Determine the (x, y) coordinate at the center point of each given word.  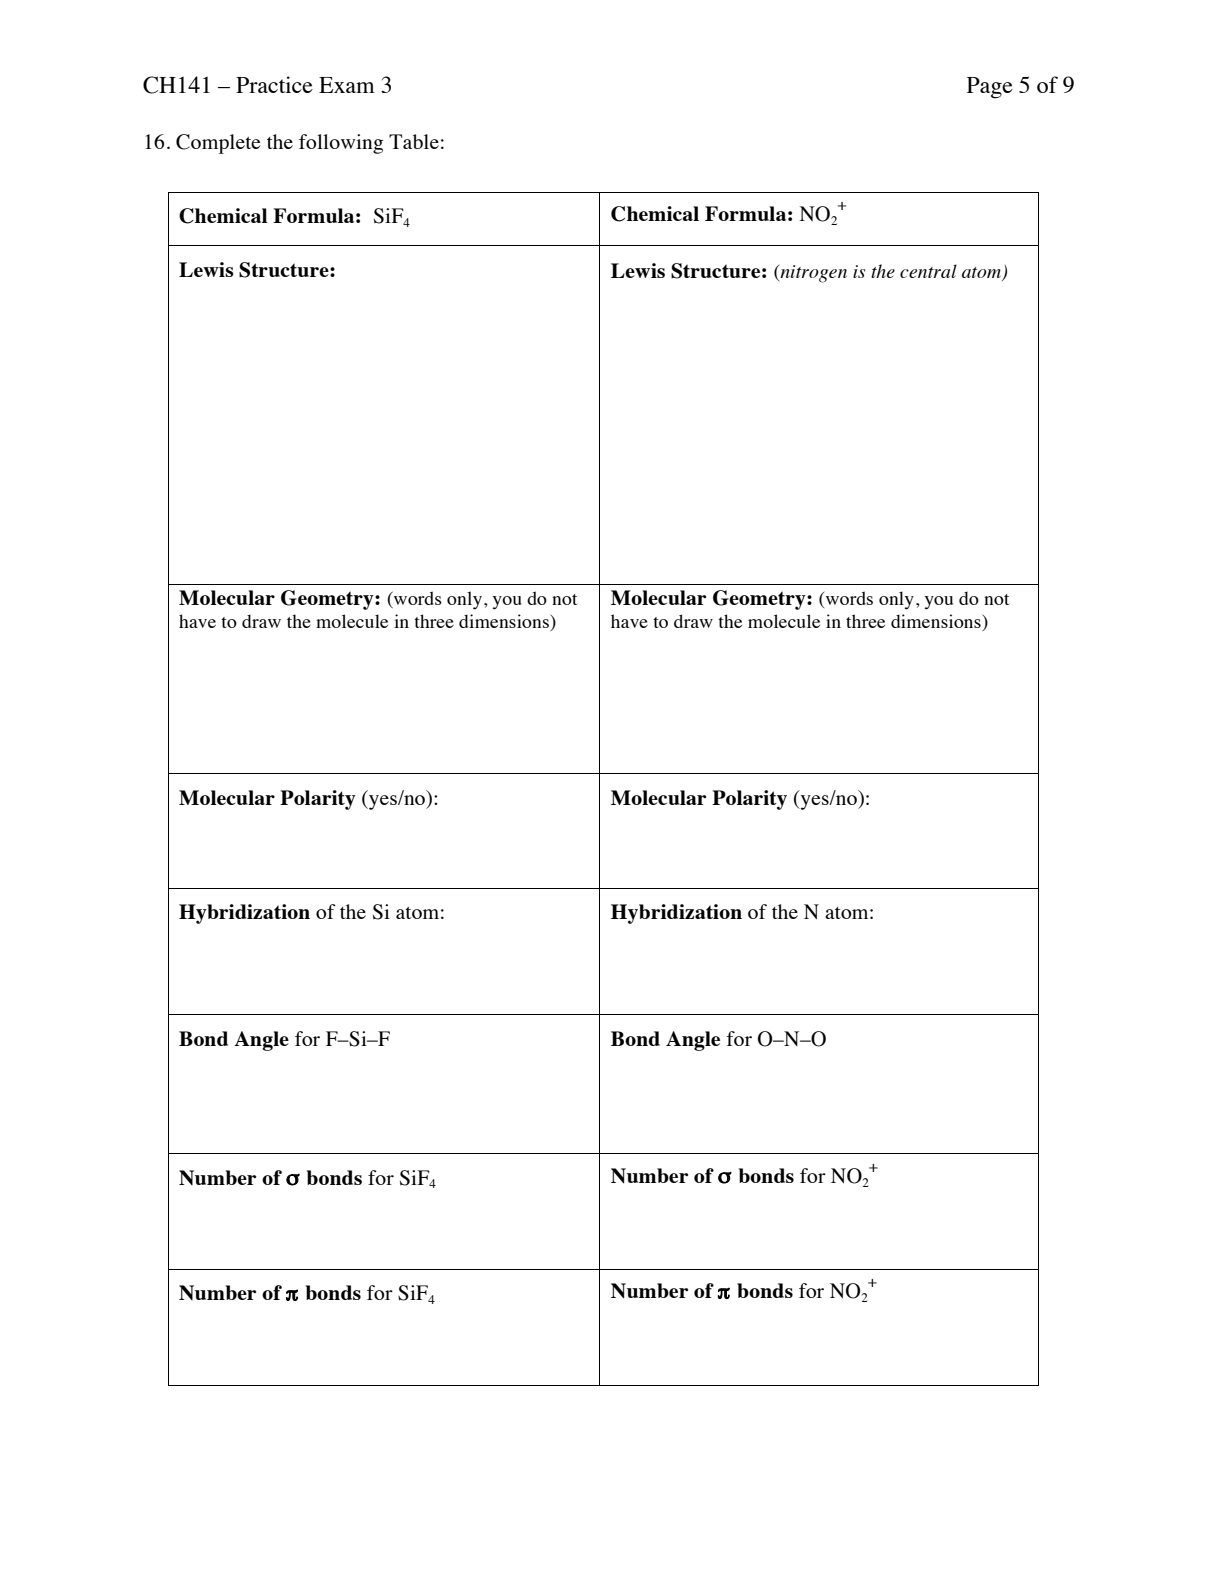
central (928, 271)
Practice (274, 84)
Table (414, 141)
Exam (347, 85)
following (341, 144)
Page (990, 88)
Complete (218, 144)
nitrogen (812, 274)
